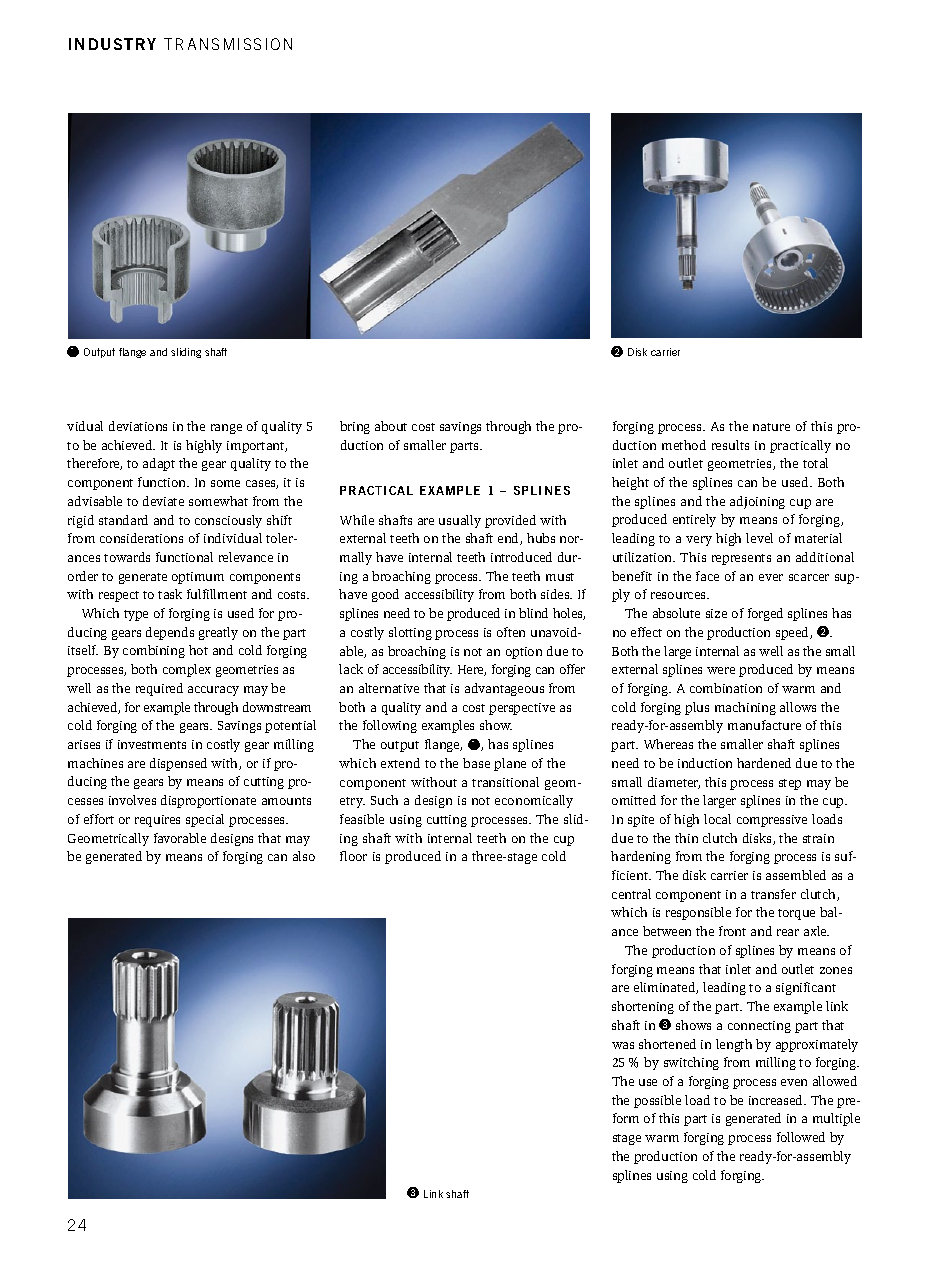 The width and height of the screenshot is (952, 1265). I want to click on task, so click(170, 594).
